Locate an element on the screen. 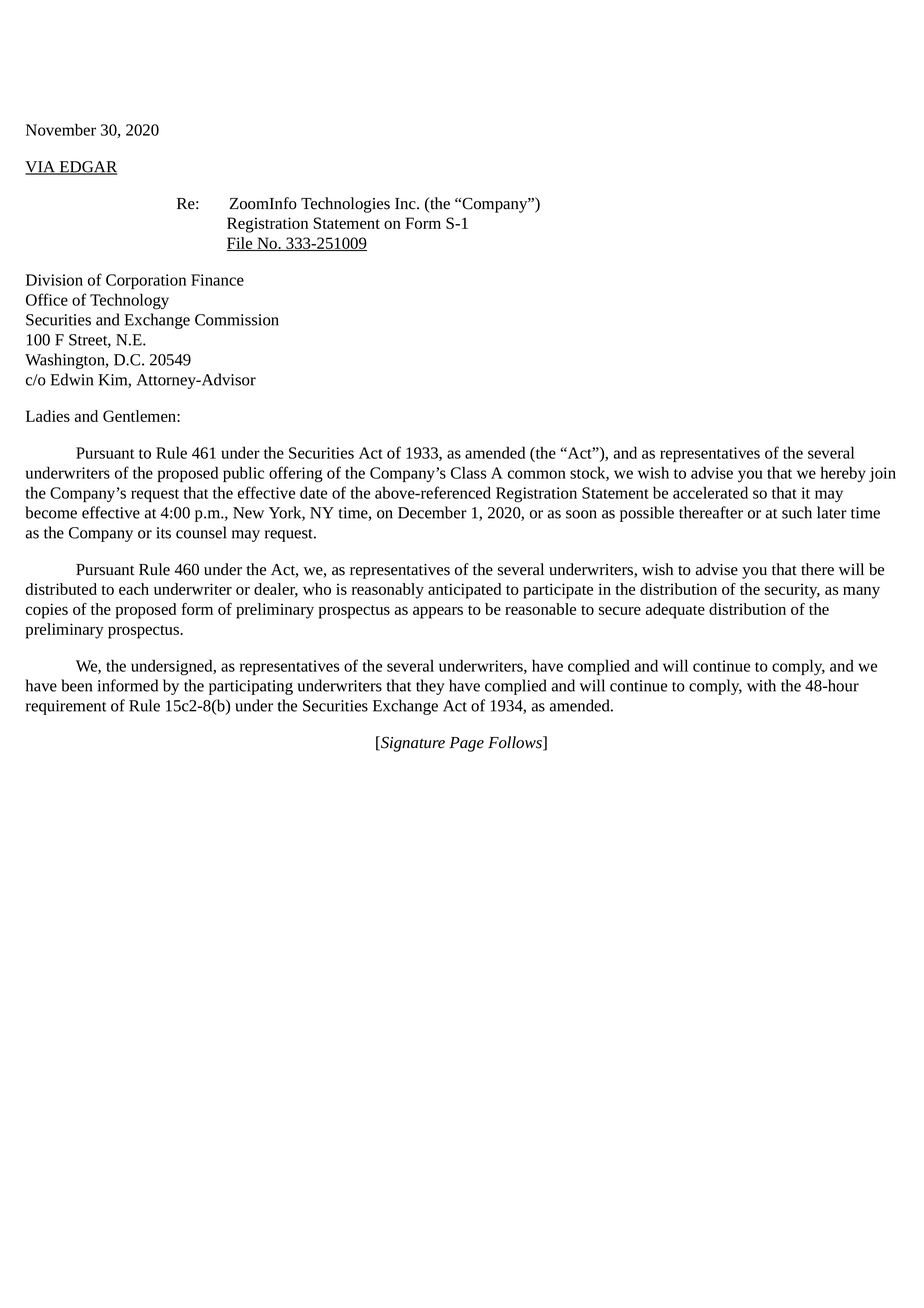  requirement is located at coordinates (66, 707).
